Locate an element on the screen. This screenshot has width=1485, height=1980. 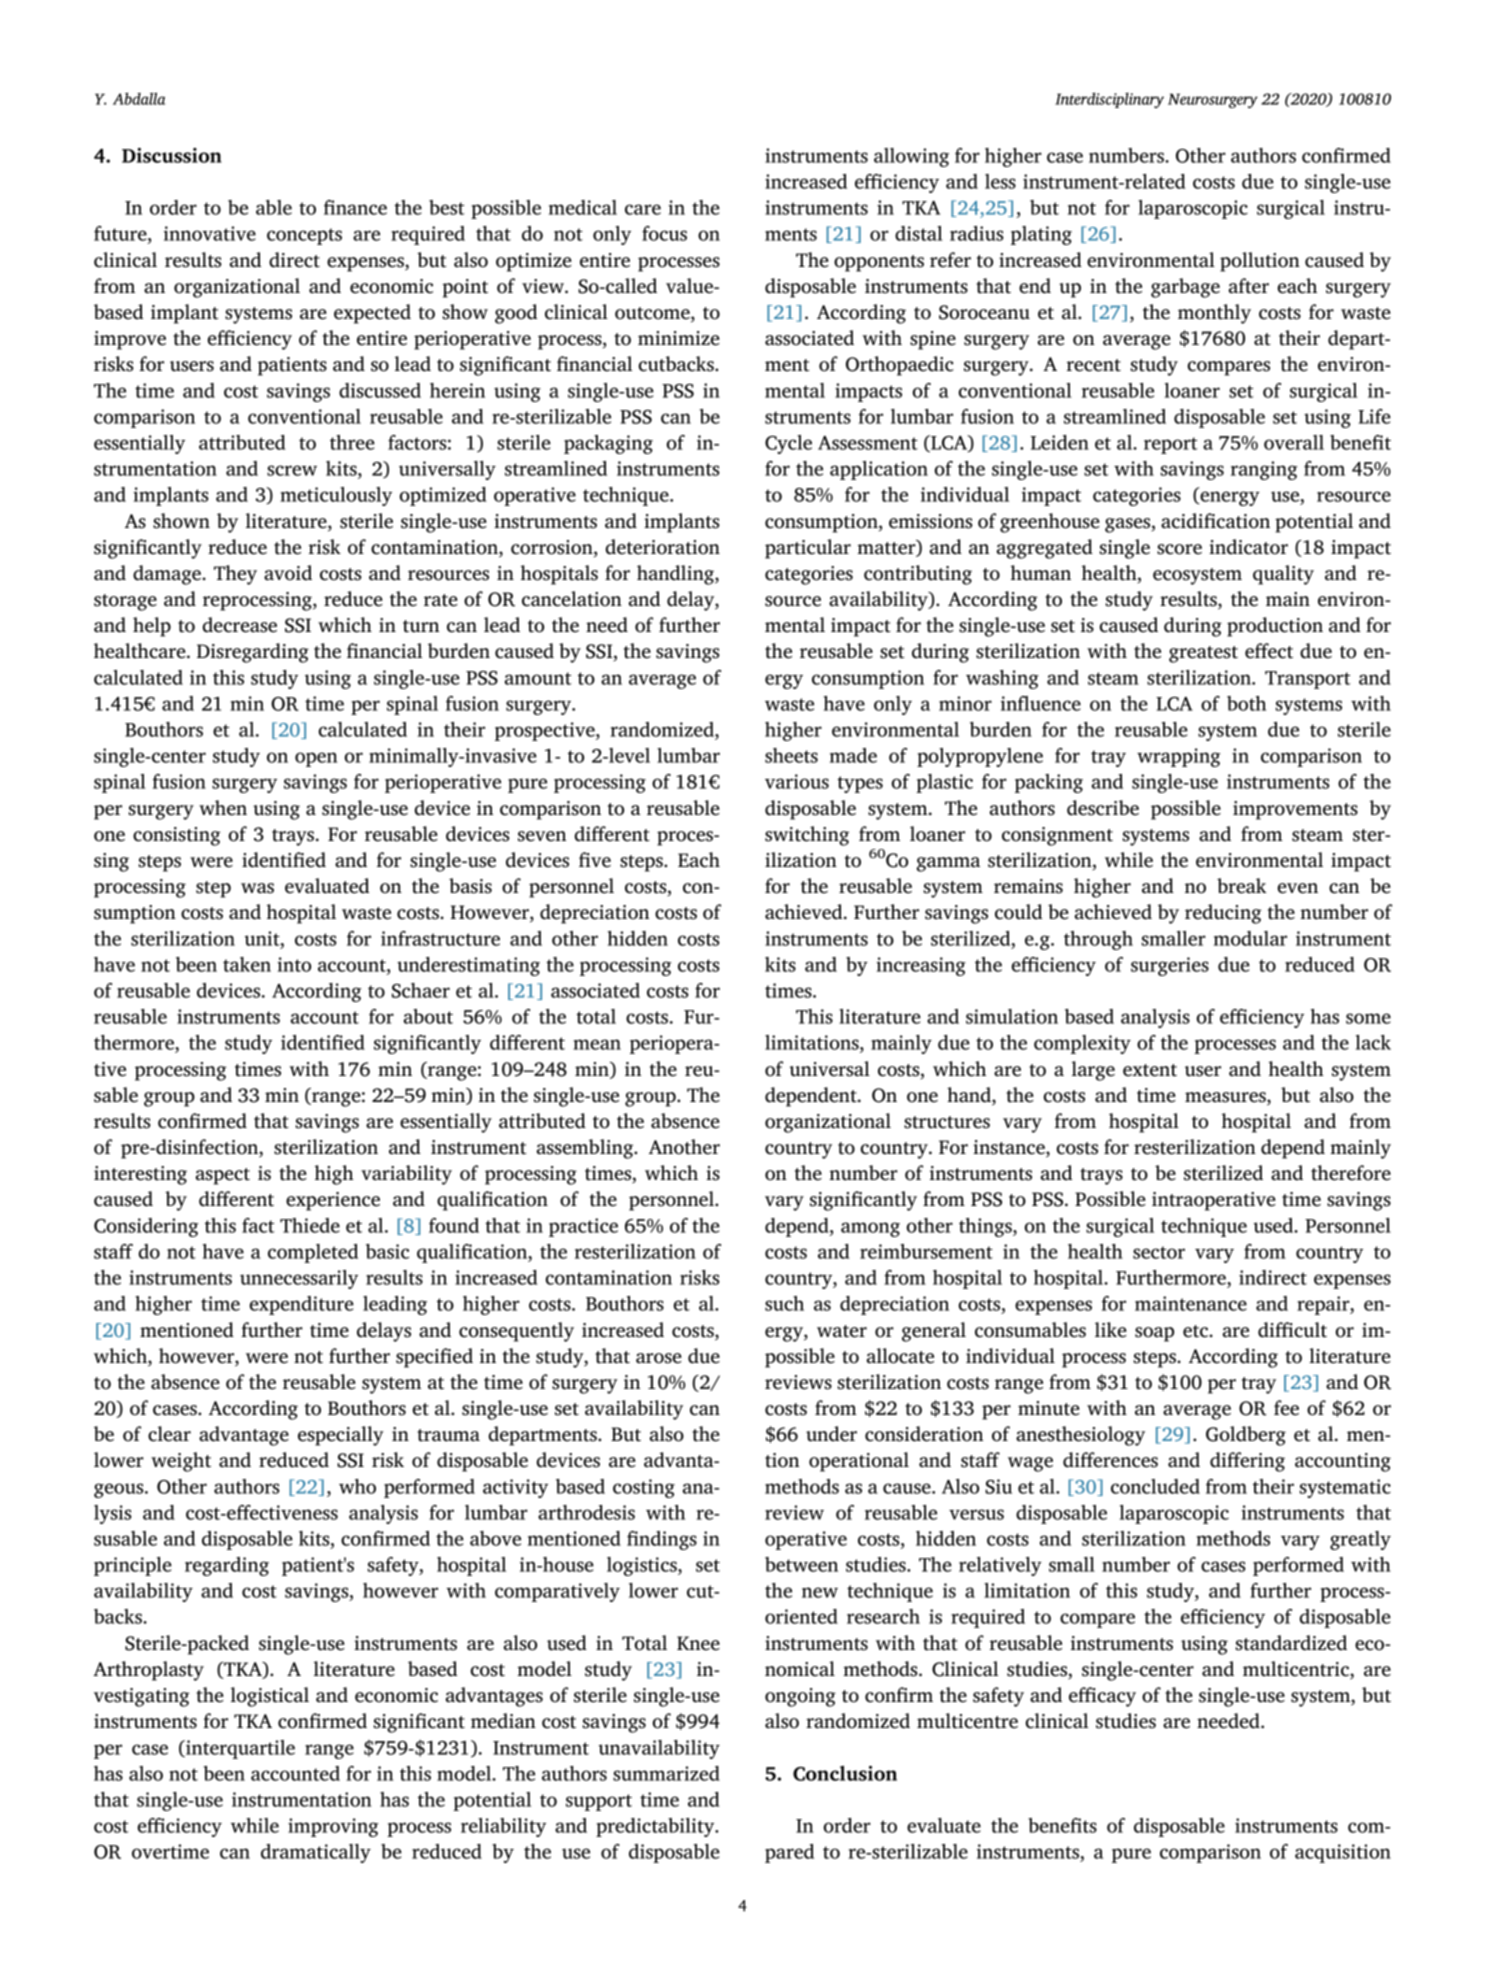
summarized is located at coordinates (666, 1773).
